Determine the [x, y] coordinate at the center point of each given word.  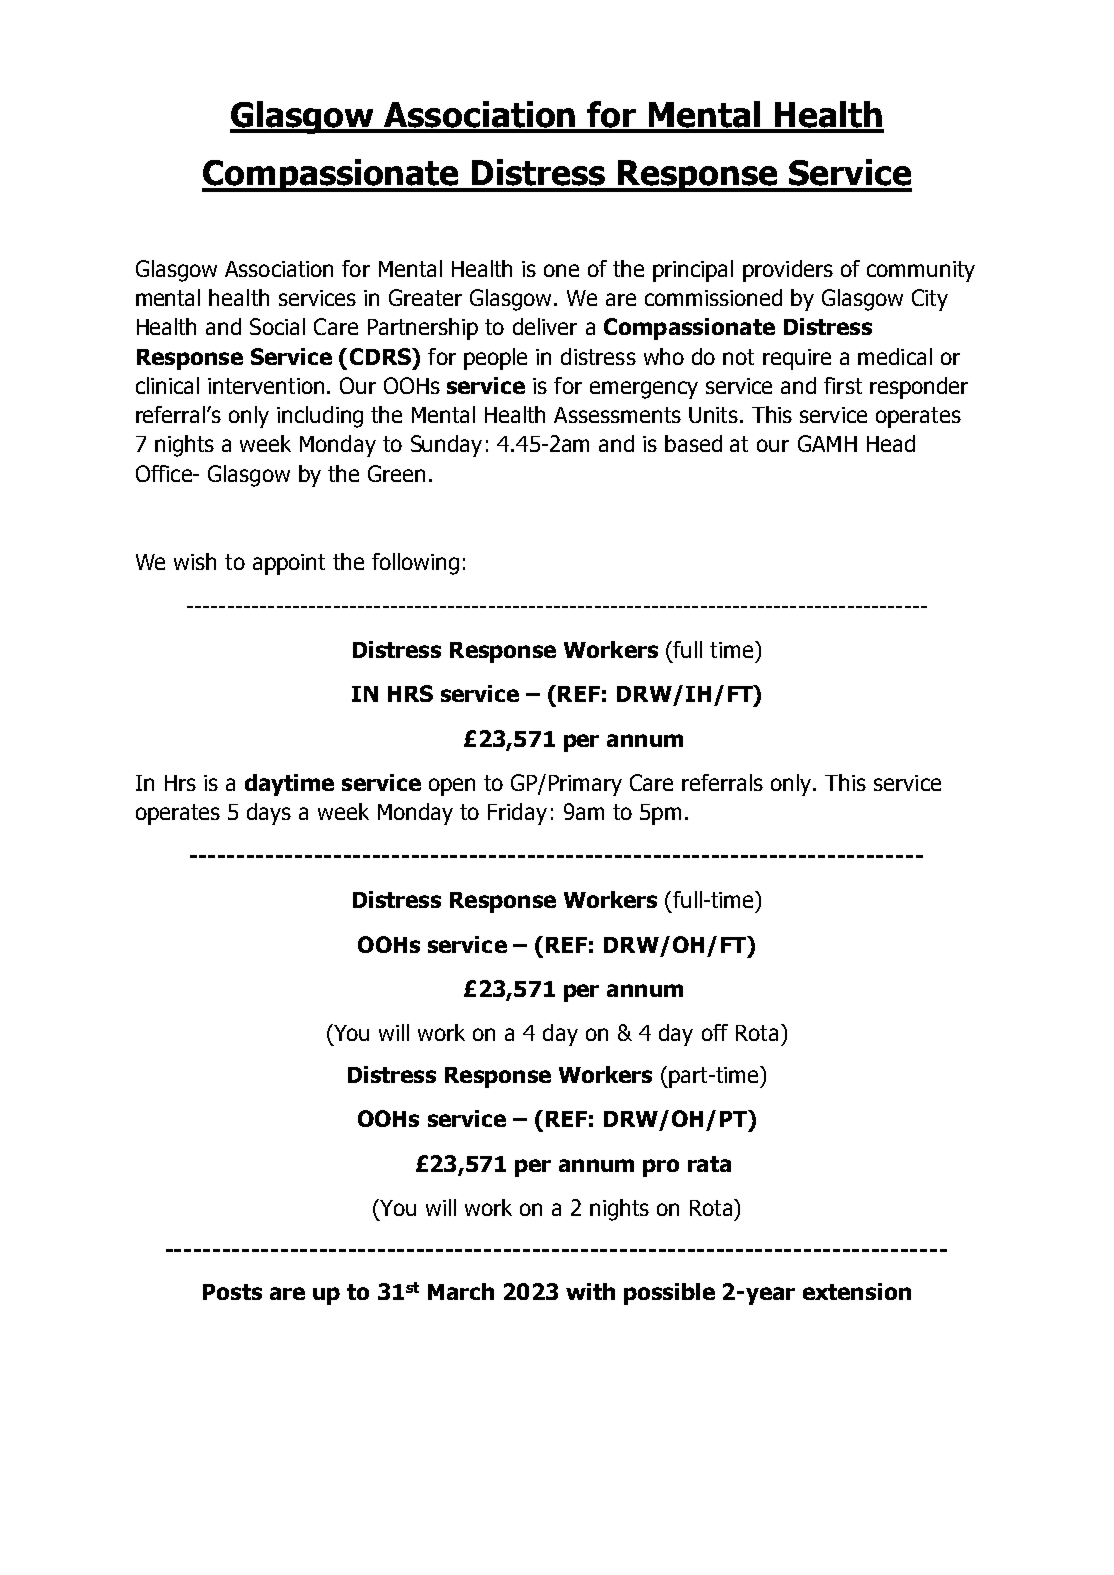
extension [857, 1291]
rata [709, 1164]
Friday [517, 814]
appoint [289, 564]
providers [788, 271]
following [415, 564]
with [590, 1291]
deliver [545, 326]
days [269, 814]
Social [277, 326]
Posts [232, 1292]
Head [891, 443]
